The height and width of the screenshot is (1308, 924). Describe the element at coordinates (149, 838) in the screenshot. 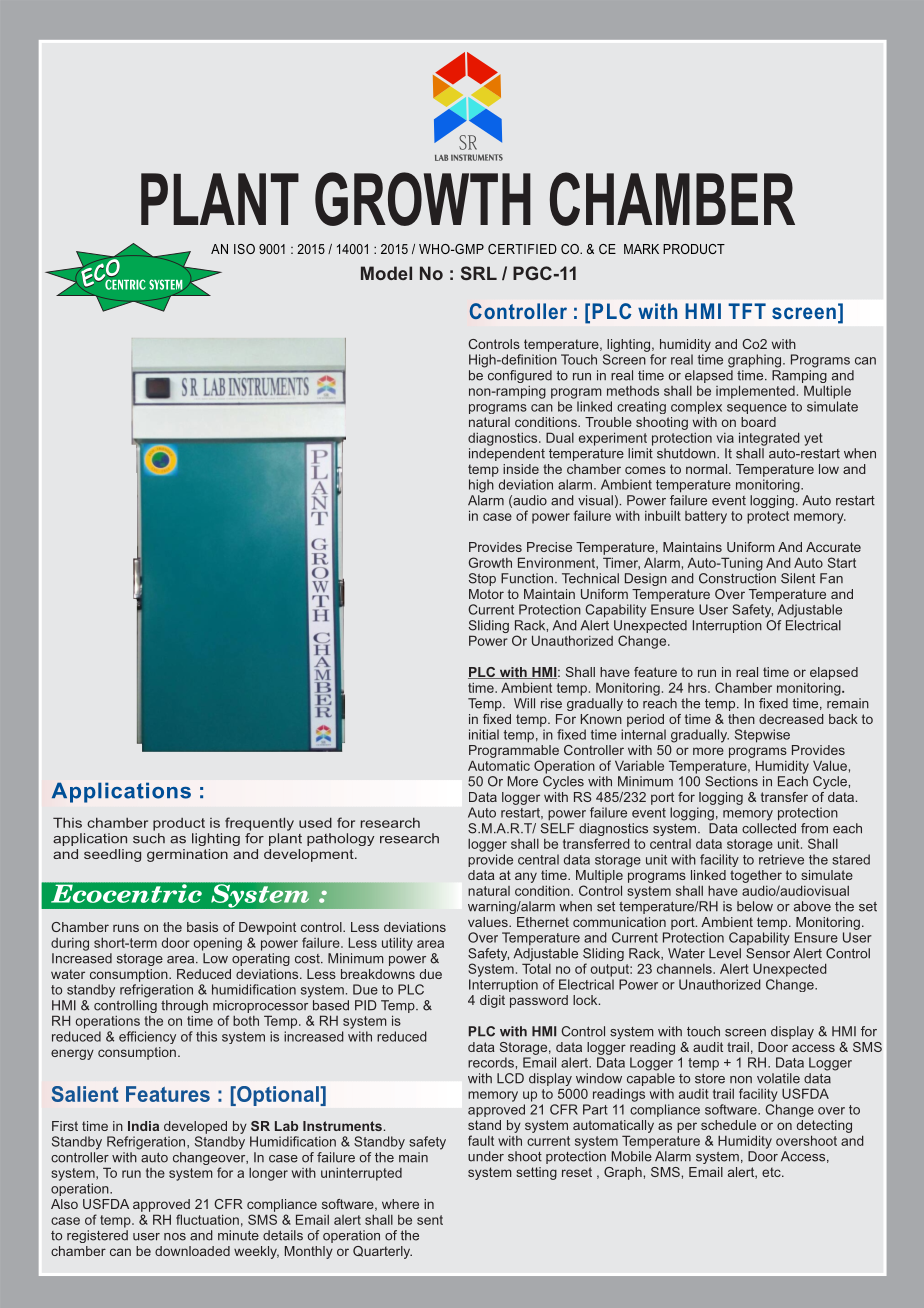

I see `such` at that location.
